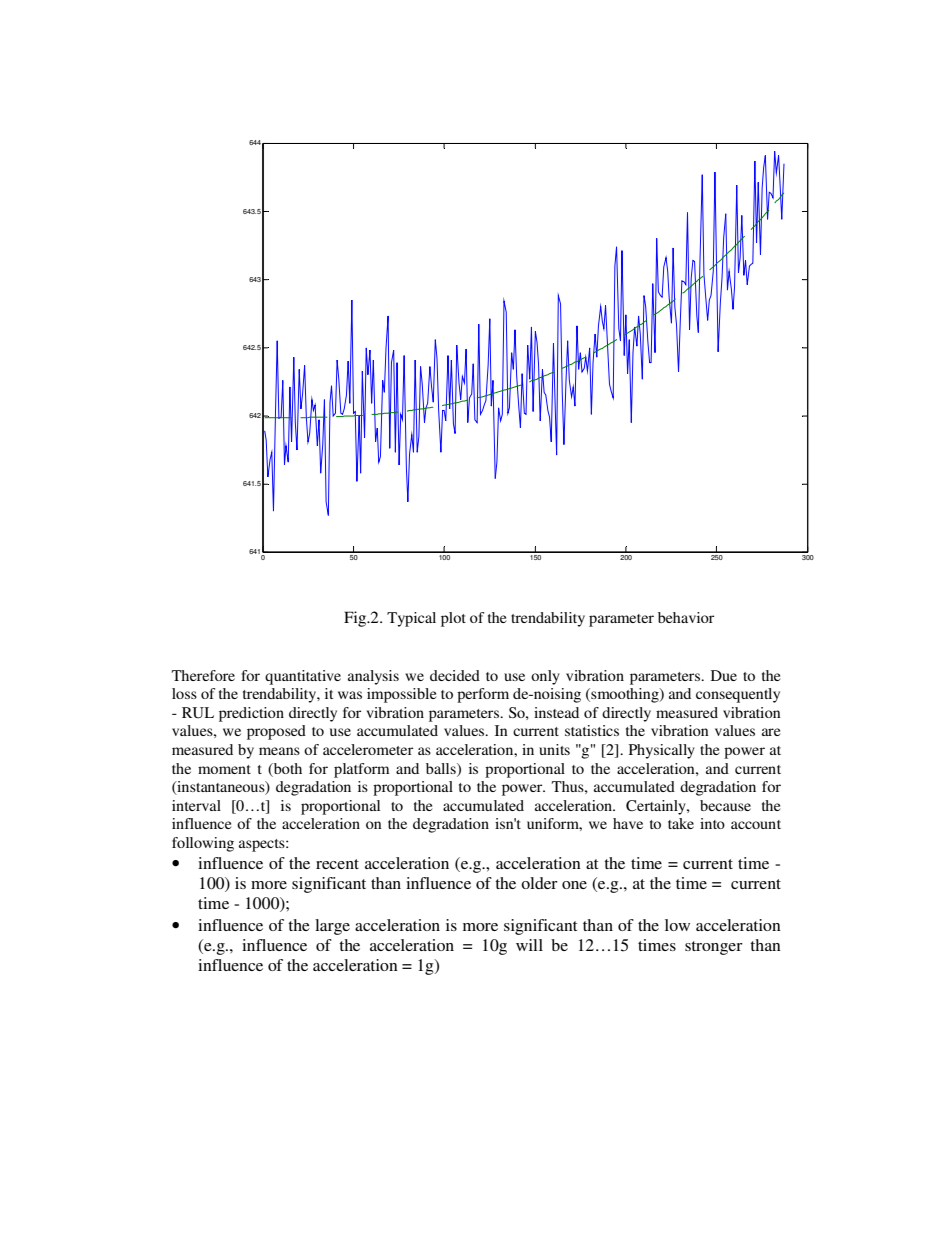 Image resolution: width=952 pixels, height=1233 pixels. I want to click on balls, so click(442, 768).
